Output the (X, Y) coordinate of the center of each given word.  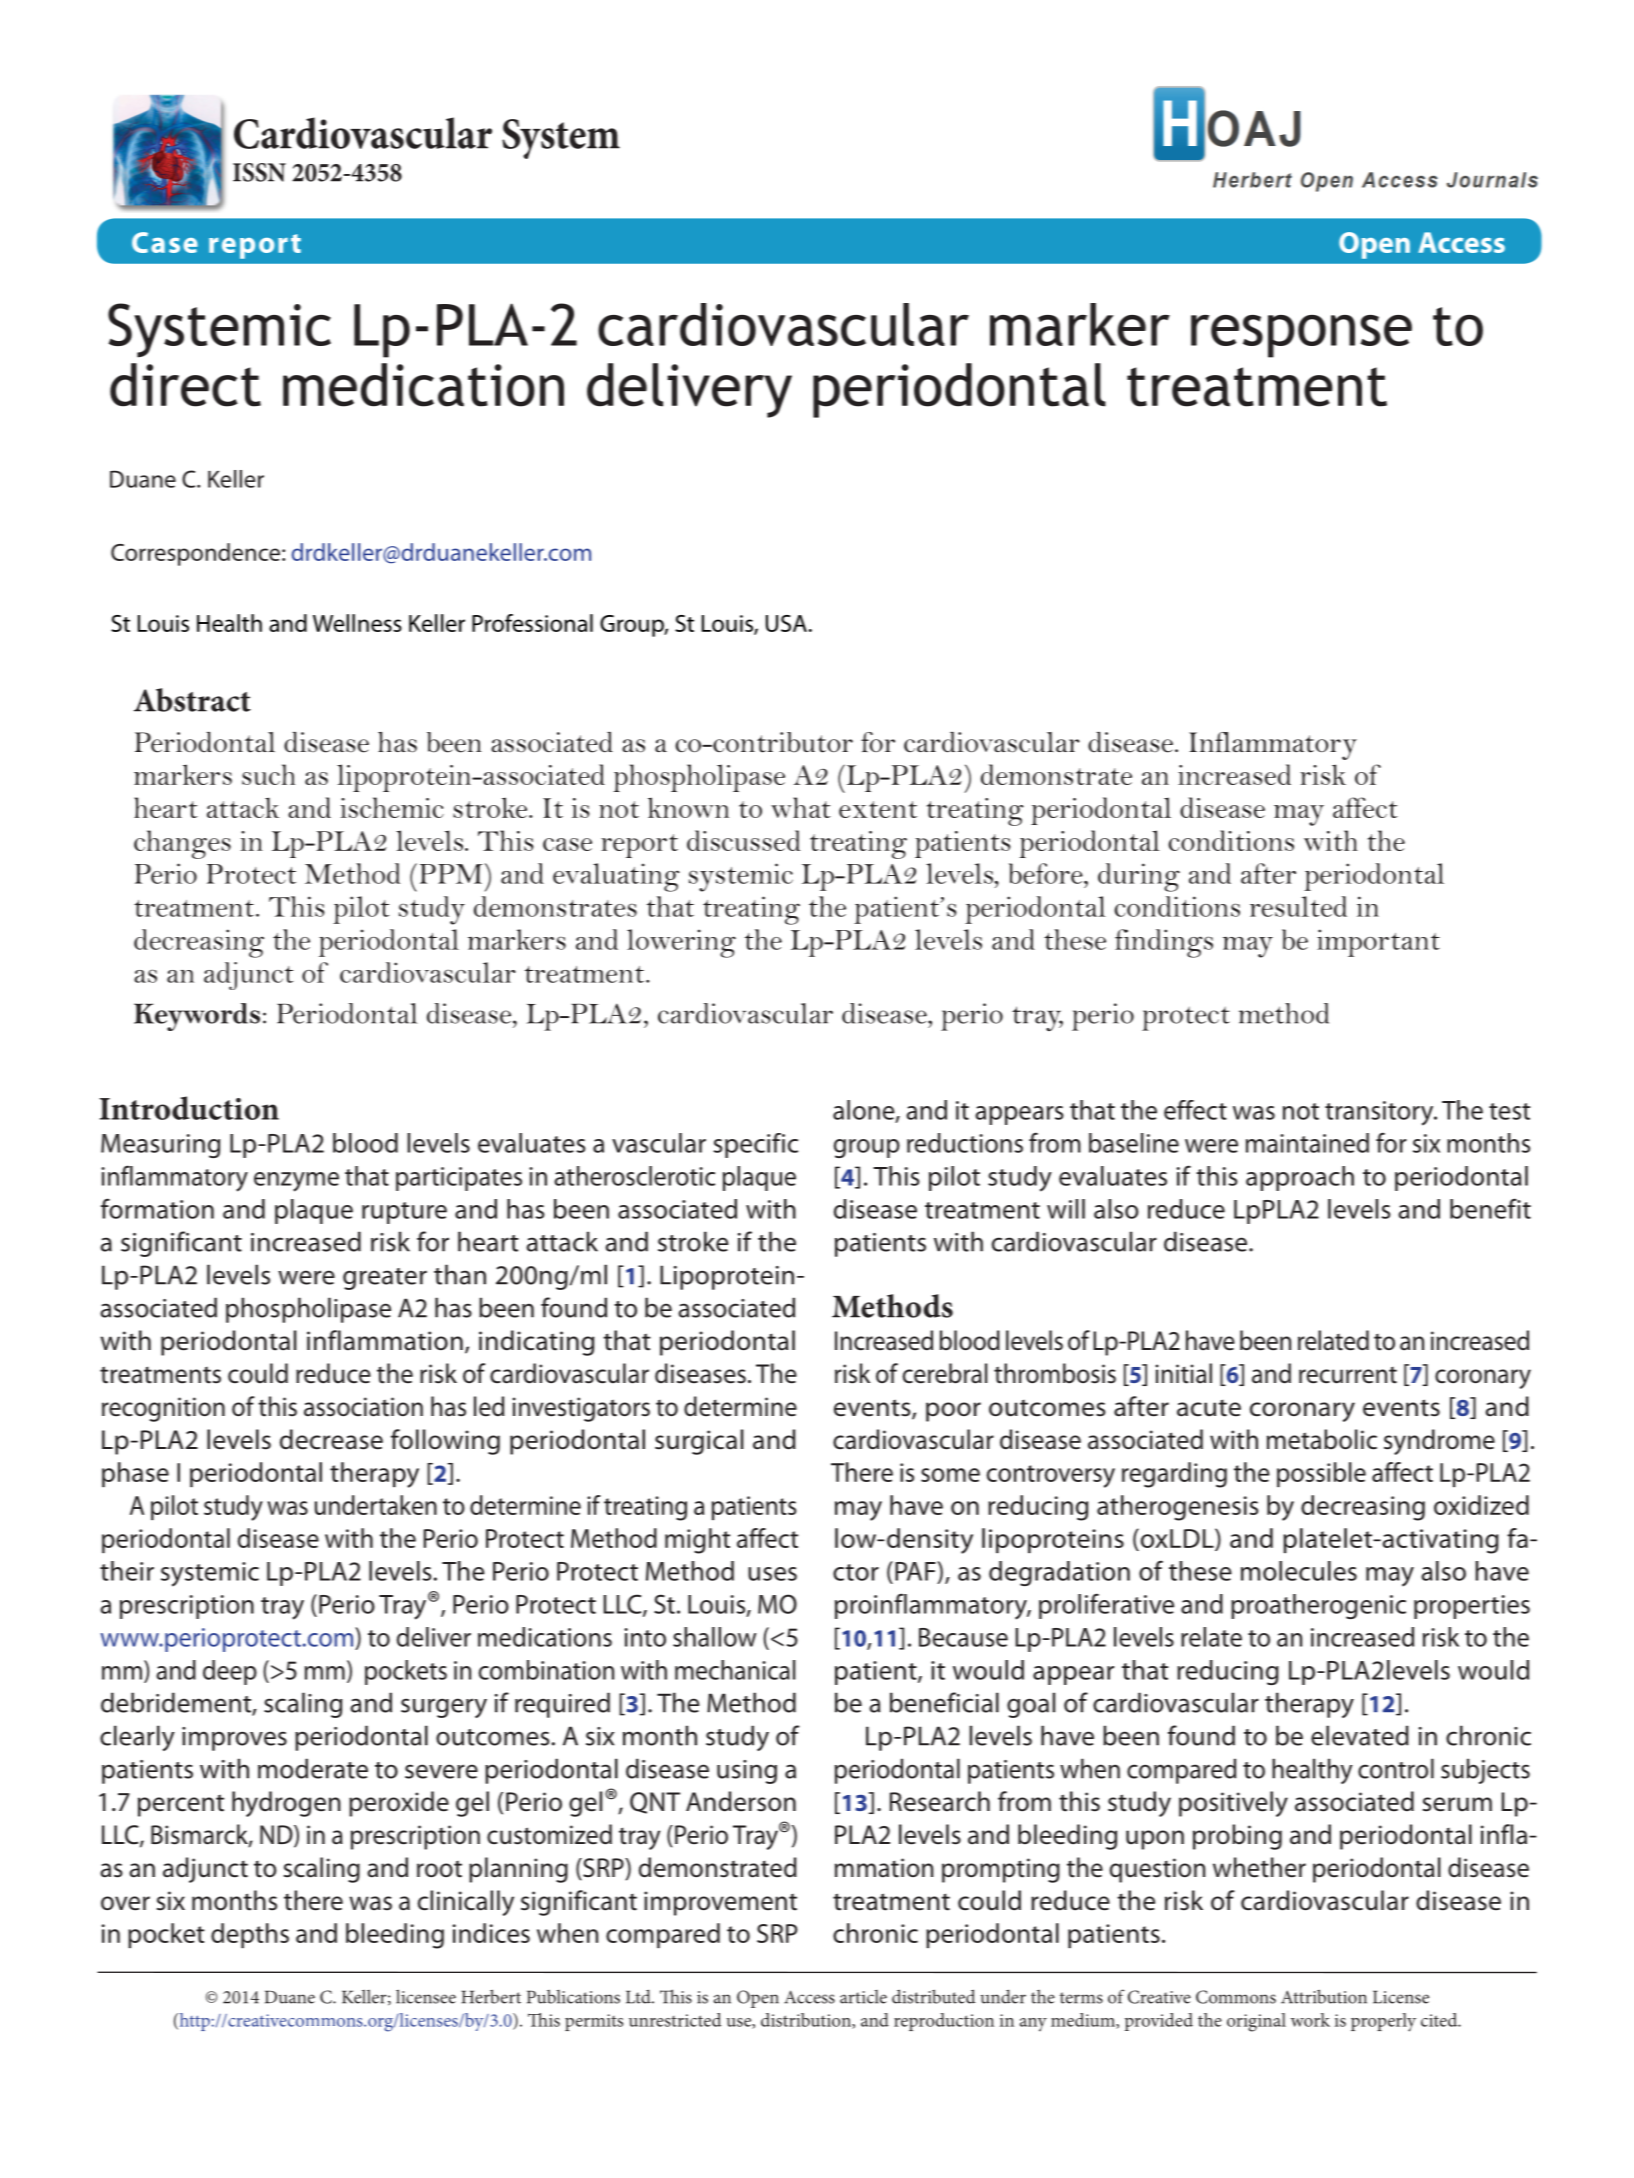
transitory (1380, 1113)
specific (755, 1145)
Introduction (189, 1108)
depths (250, 1935)
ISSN (259, 172)
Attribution (1324, 1996)
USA (786, 623)
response (1301, 336)
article (863, 1997)
